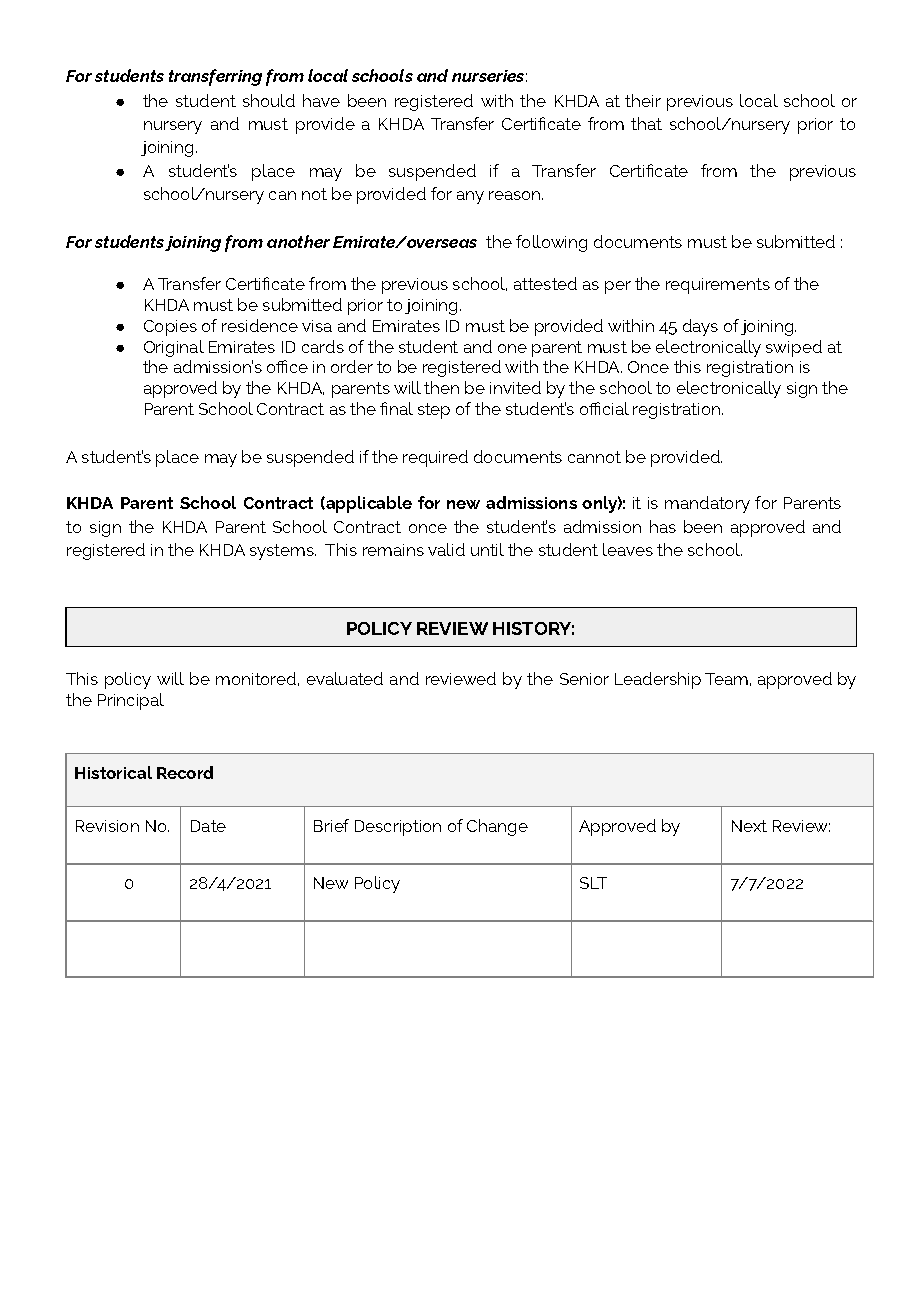 This image has height=1307, width=924. What do you see at coordinates (497, 827) in the image?
I see `Change` at bounding box center [497, 827].
